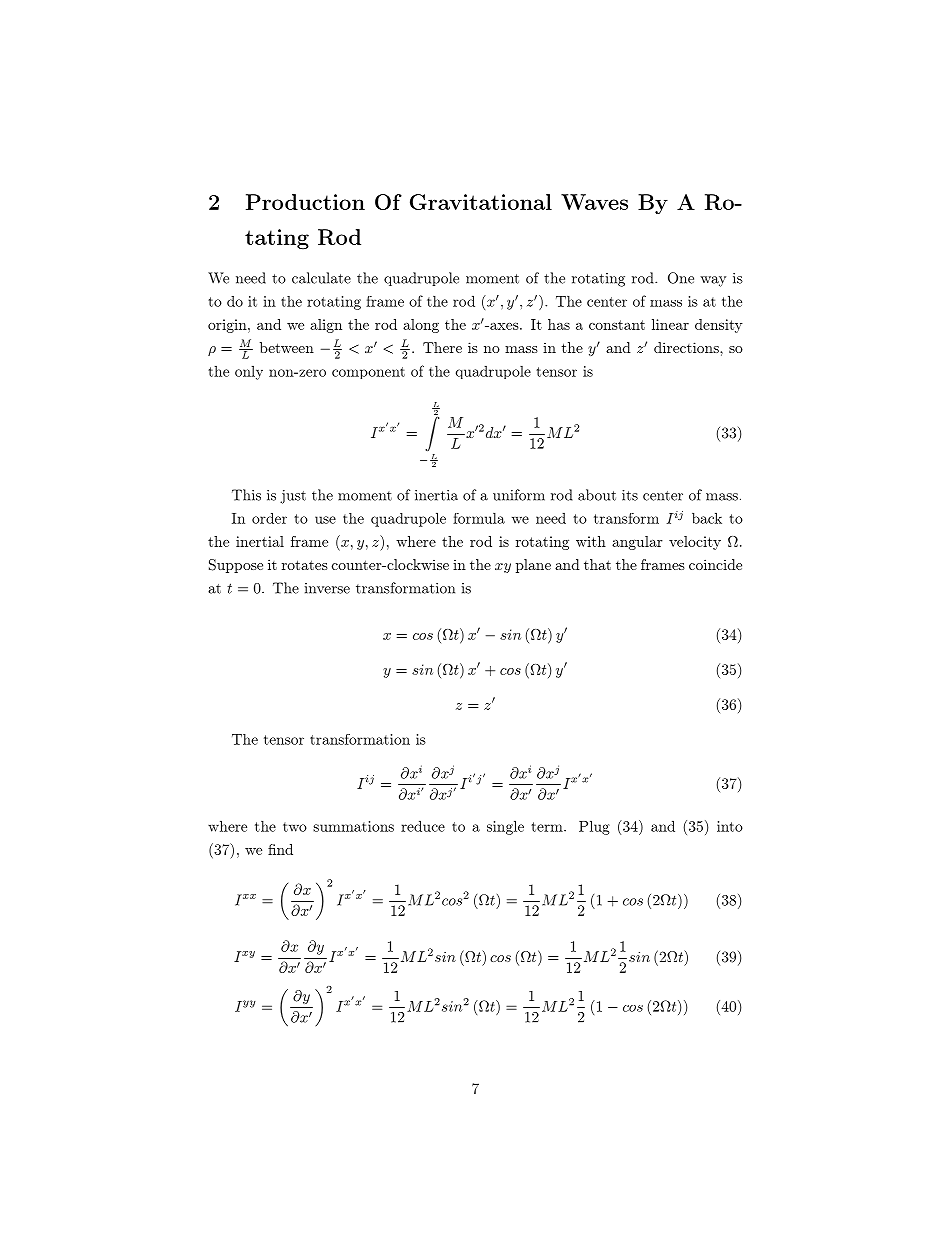 The height and width of the document is (1233, 952). I want to click on two, so click(295, 827).
